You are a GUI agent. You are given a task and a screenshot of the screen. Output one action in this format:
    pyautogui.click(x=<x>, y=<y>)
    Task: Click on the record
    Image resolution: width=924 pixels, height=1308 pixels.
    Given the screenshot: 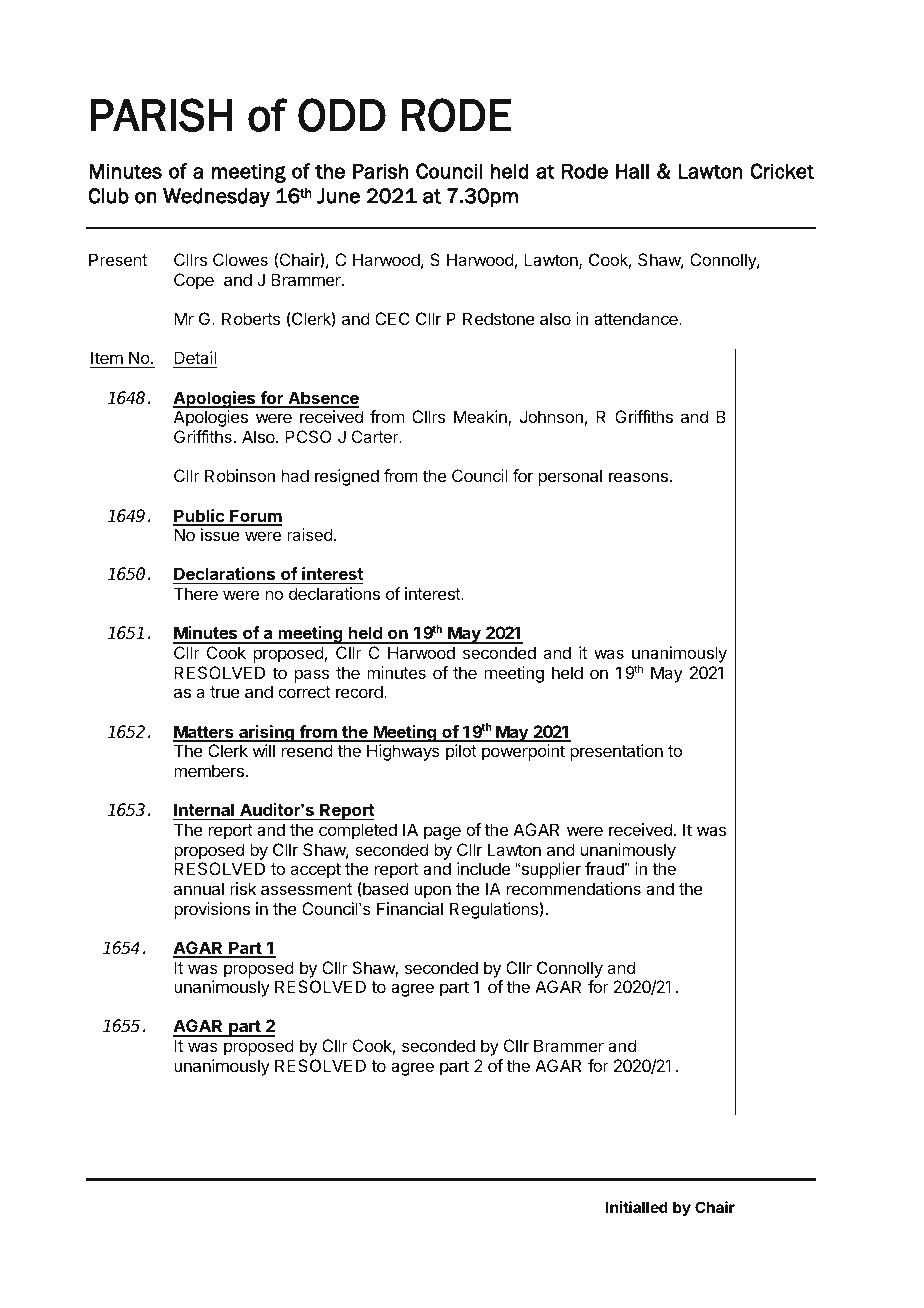 What is the action you would take?
    pyautogui.click(x=360, y=691)
